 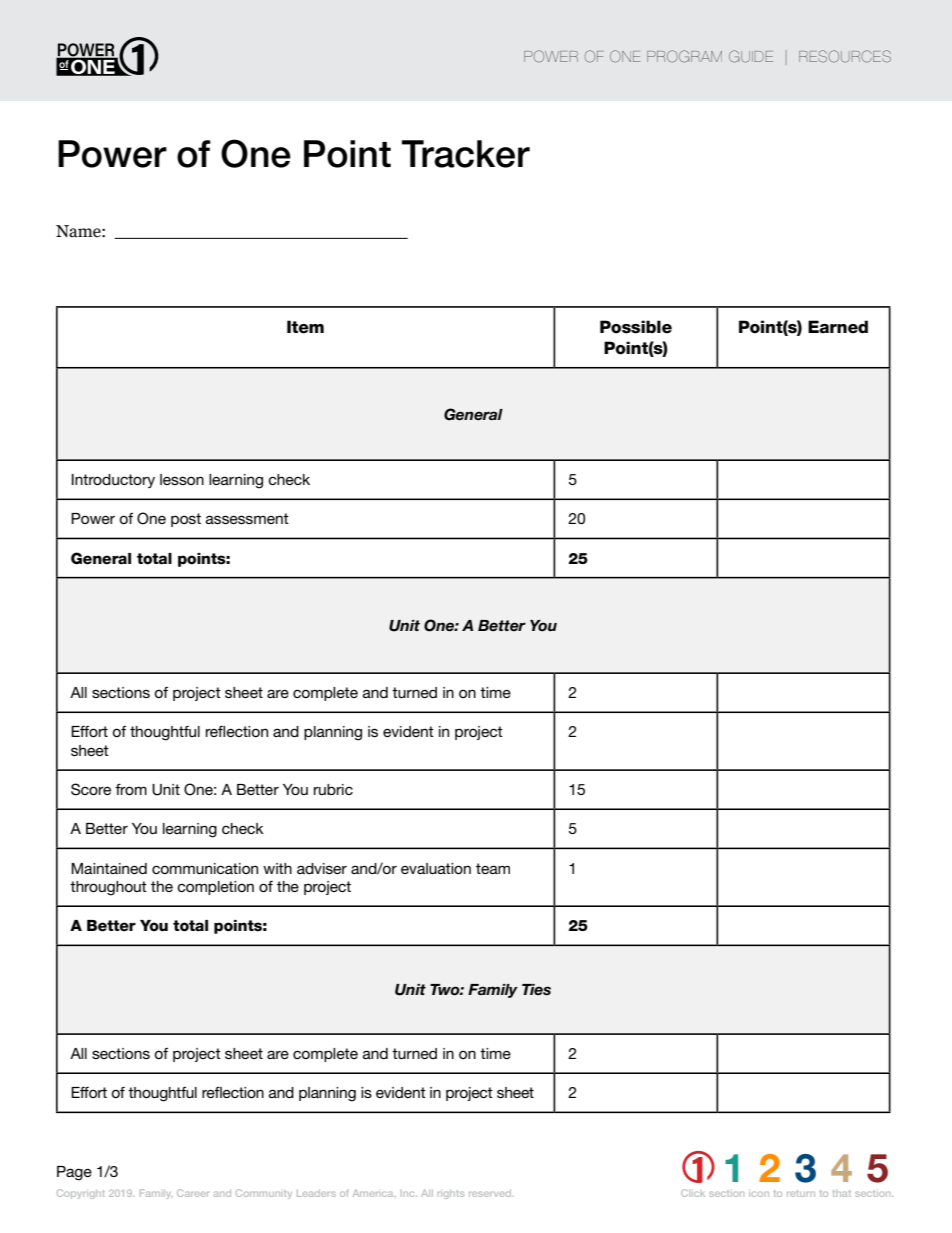 What do you see at coordinates (451, 1194) in the screenshot?
I see `rights` at bounding box center [451, 1194].
